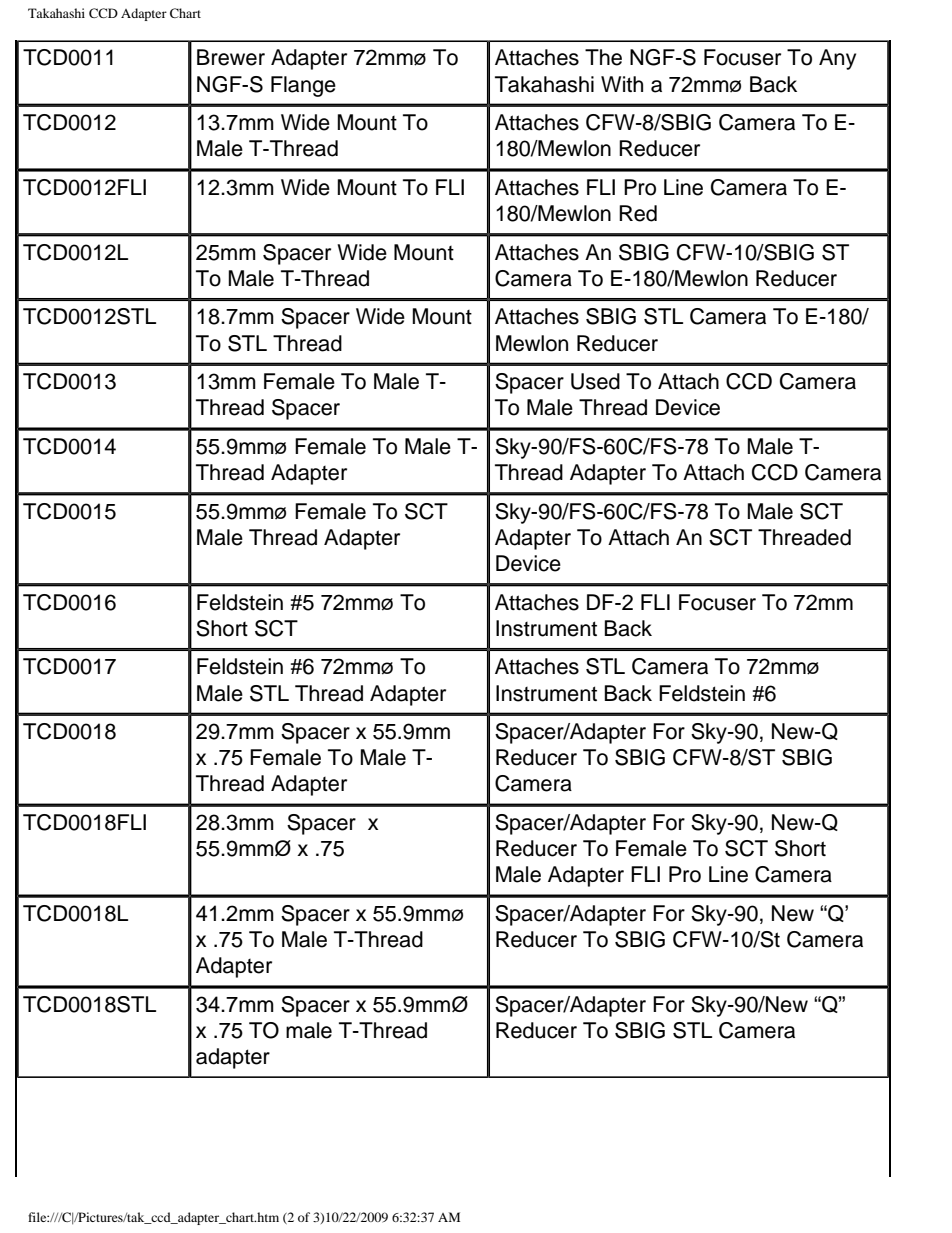  Describe the element at coordinates (837, 59) in the screenshot. I see `Any` at that location.
